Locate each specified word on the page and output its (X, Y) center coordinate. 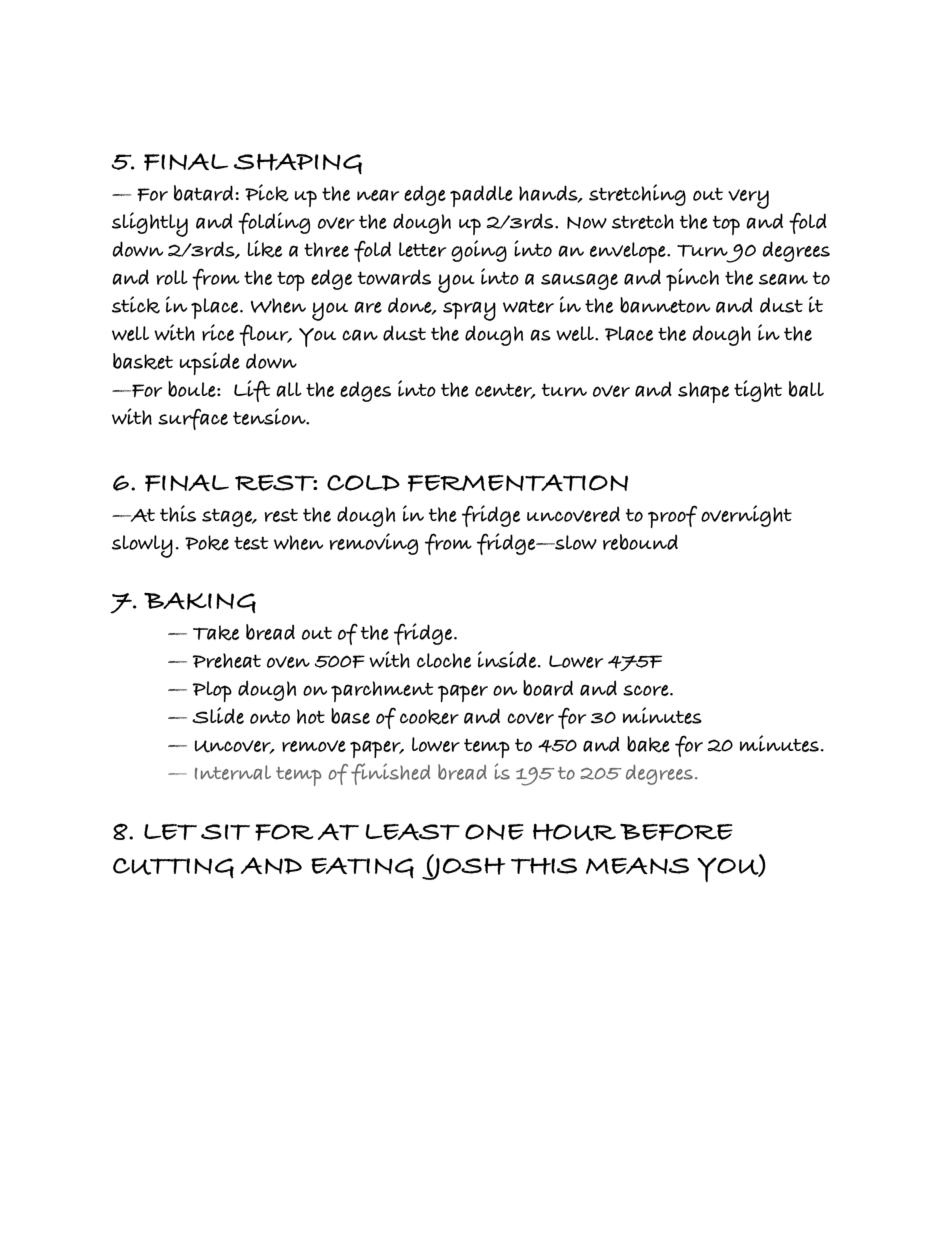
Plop (212, 691)
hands (549, 194)
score (647, 690)
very (748, 199)
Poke (207, 543)
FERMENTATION (518, 483)
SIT (225, 832)
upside (209, 363)
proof (672, 516)
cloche (444, 660)
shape (703, 392)
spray (469, 311)
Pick (267, 193)
